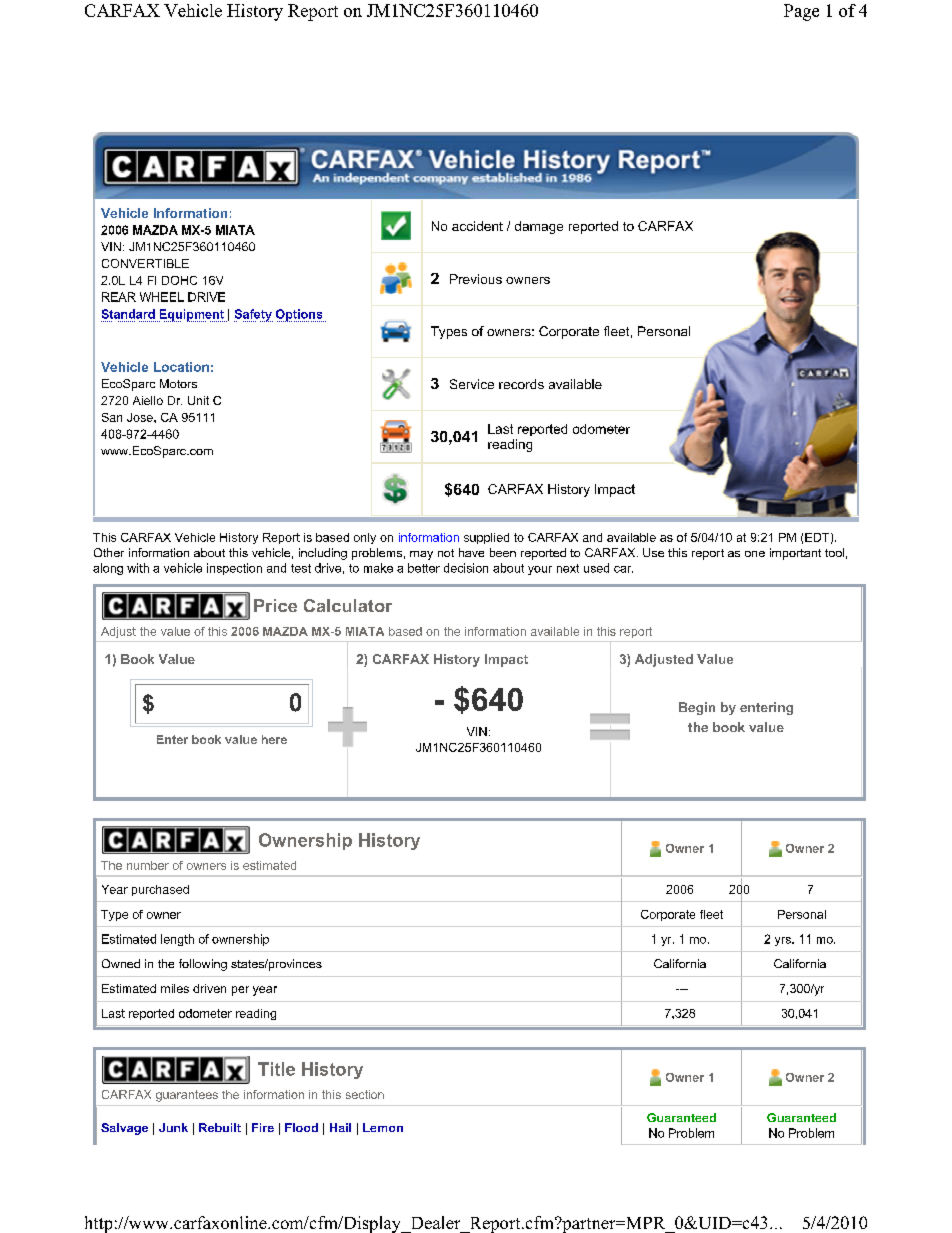  What do you see at coordinates (187, 1096) in the screenshot?
I see `guarantees` at bounding box center [187, 1096].
